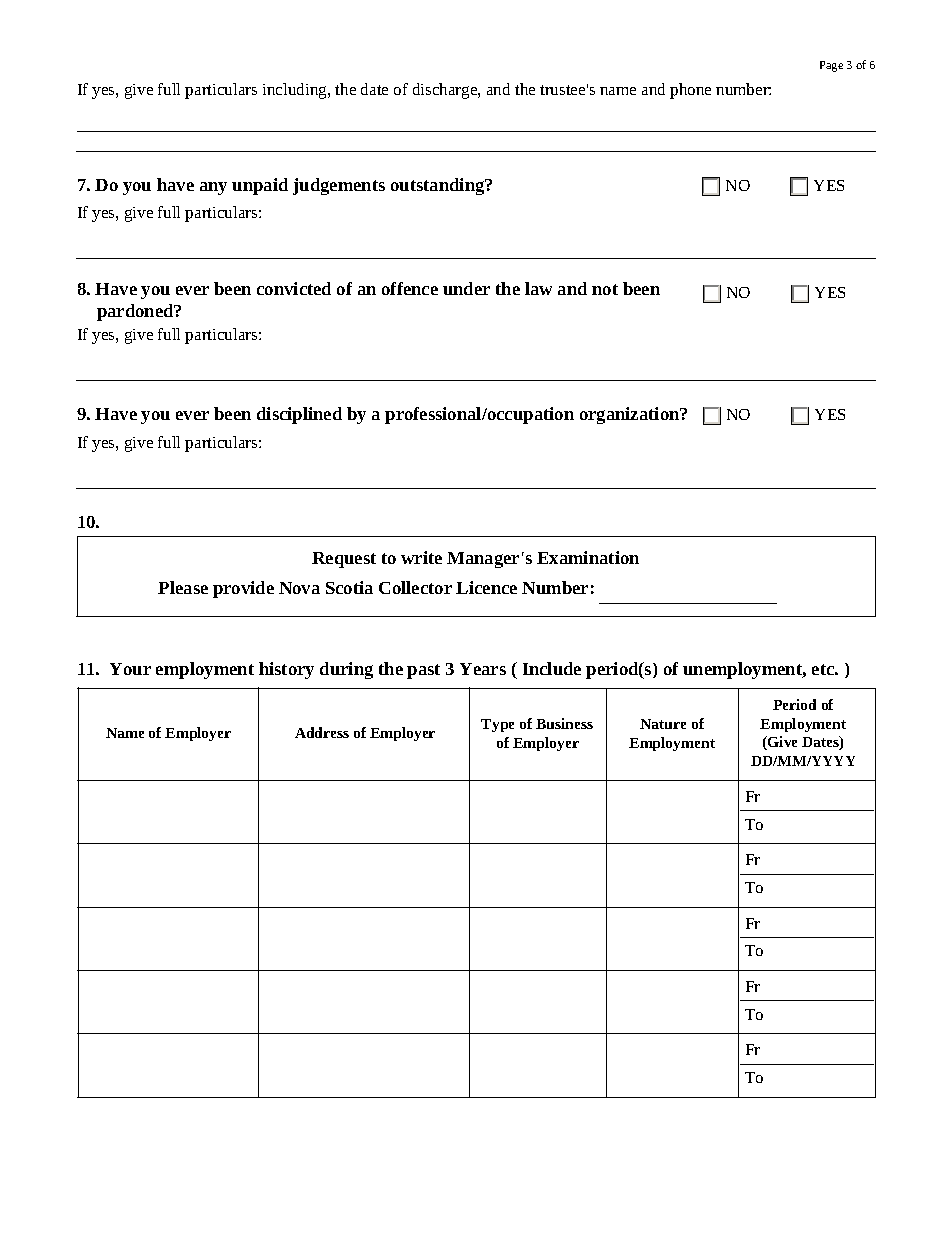  I want to click on disciplined, so click(299, 415).
